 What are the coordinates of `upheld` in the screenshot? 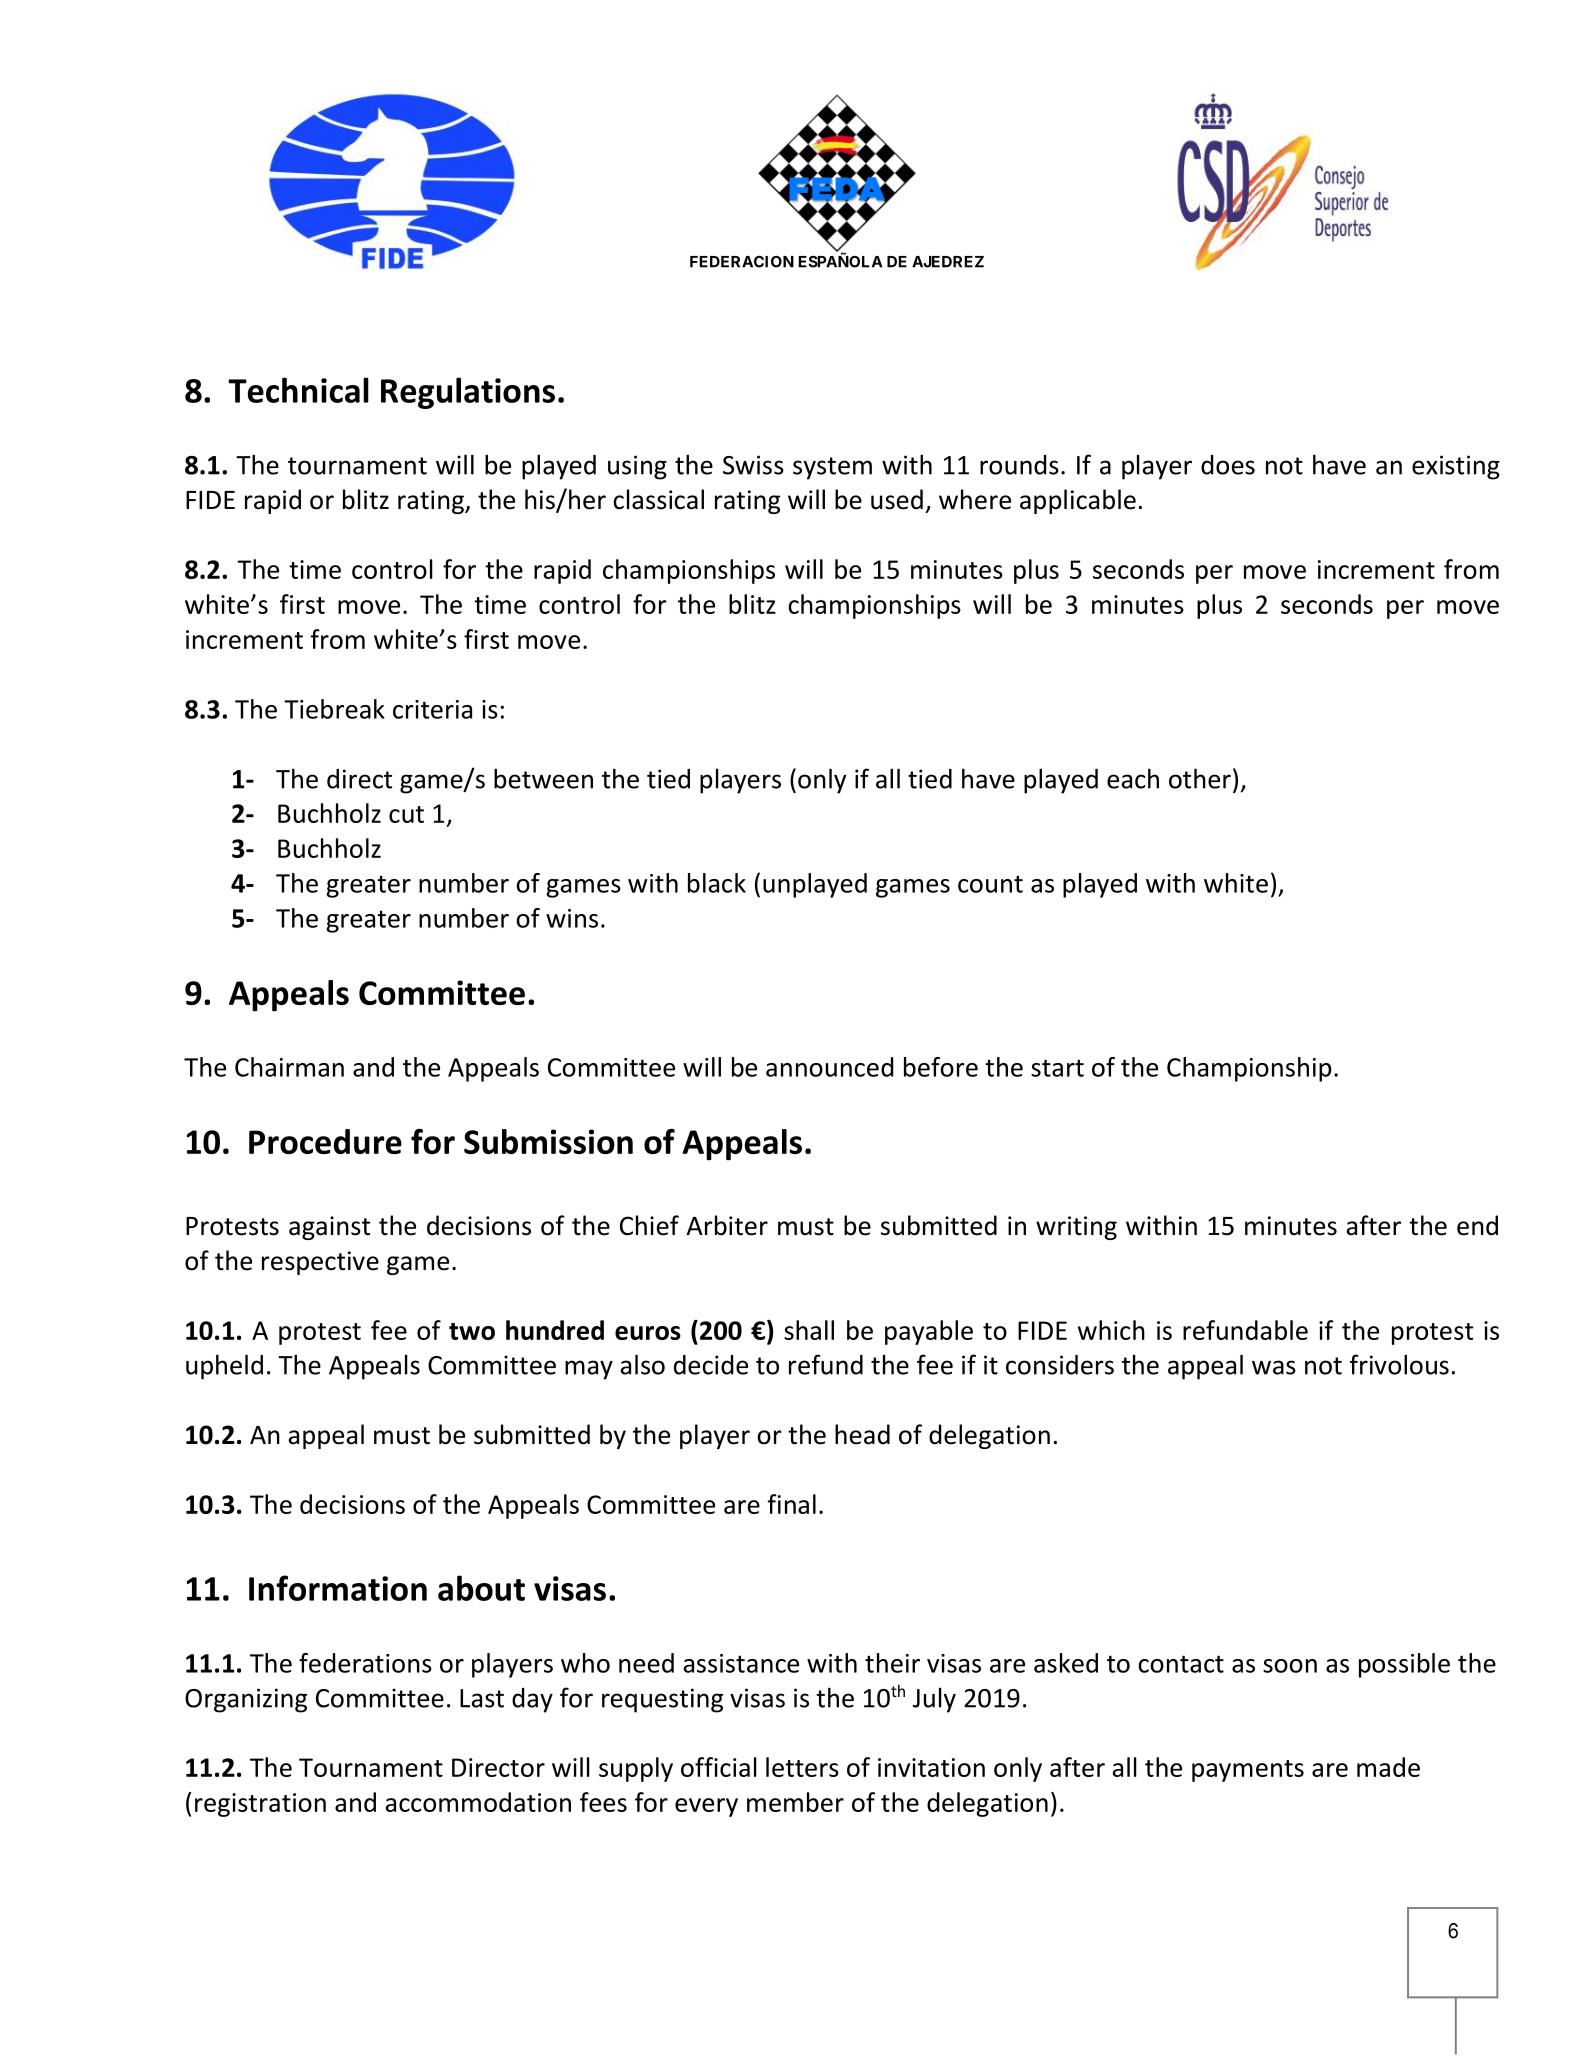 It's located at (224, 1367).
